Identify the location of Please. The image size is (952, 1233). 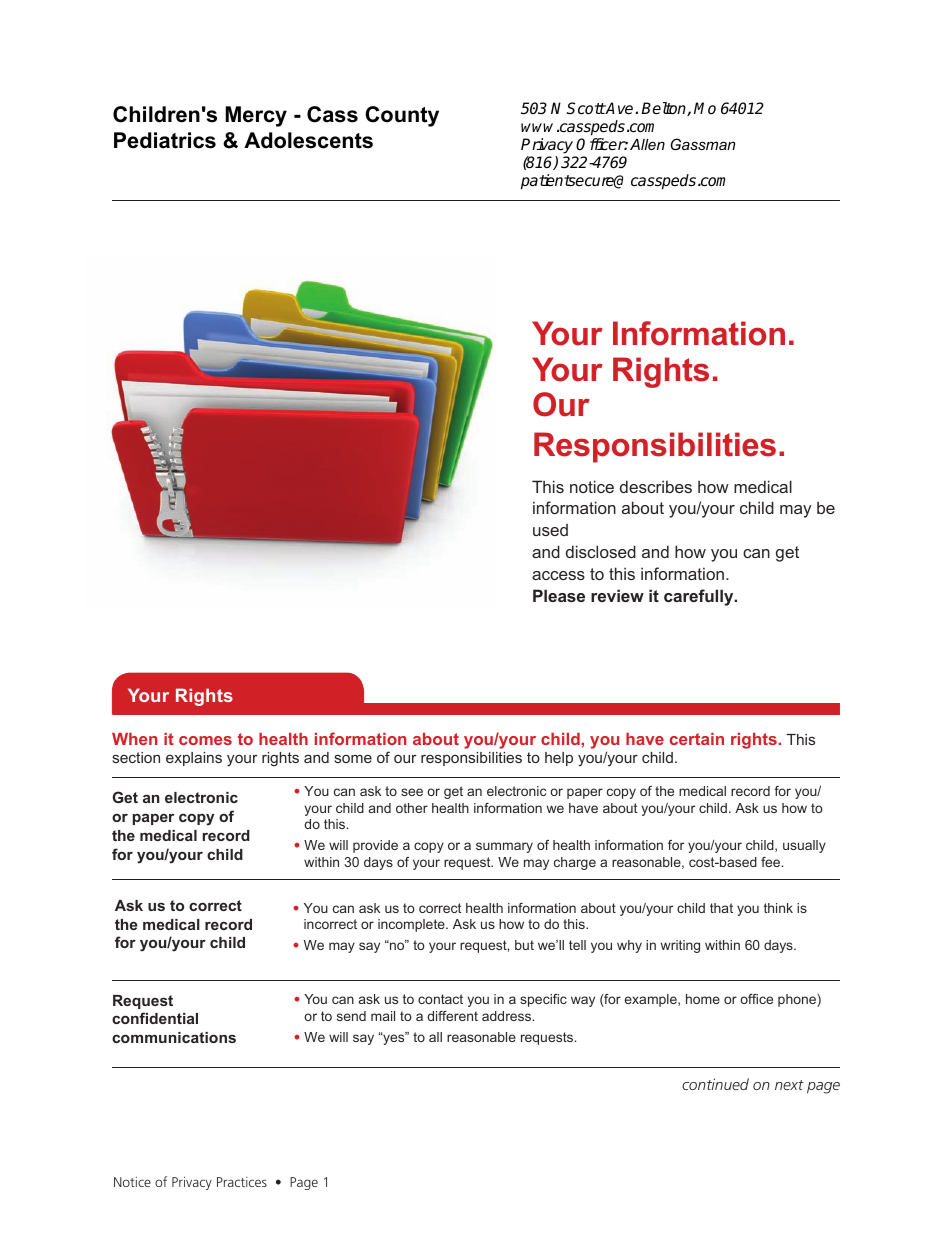
(559, 595).
